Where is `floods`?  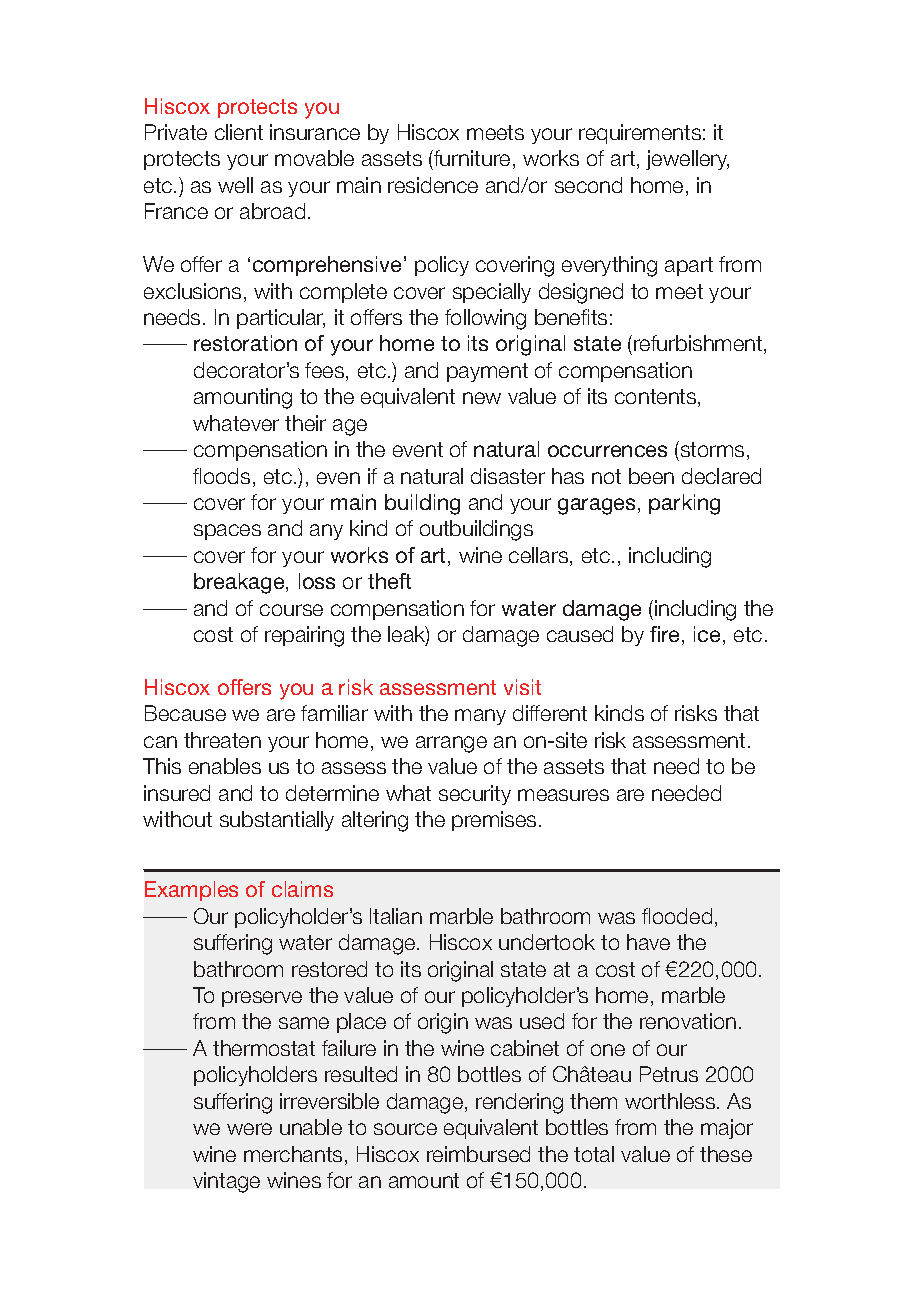 floods is located at coordinates (221, 476).
